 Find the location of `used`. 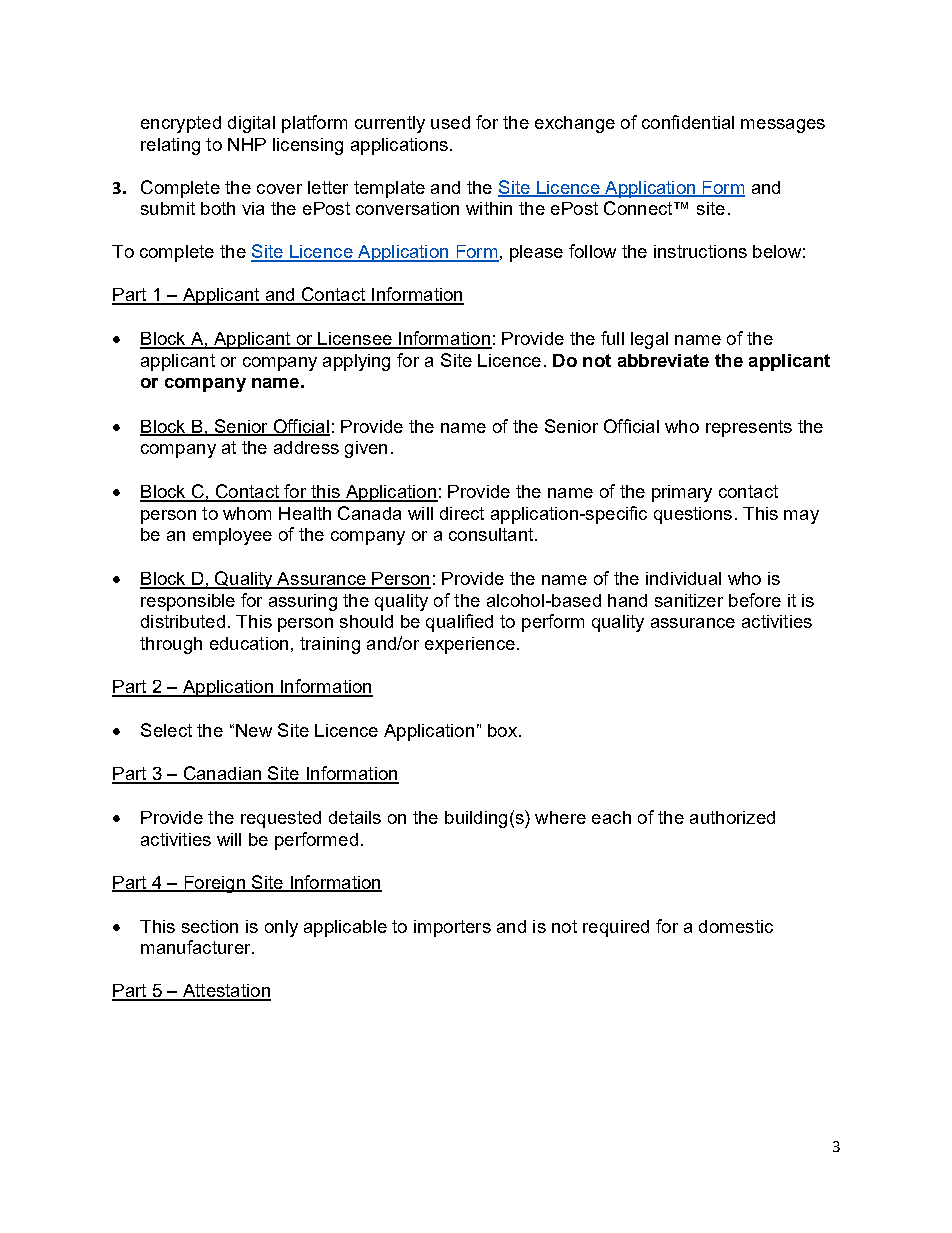

used is located at coordinates (450, 122).
